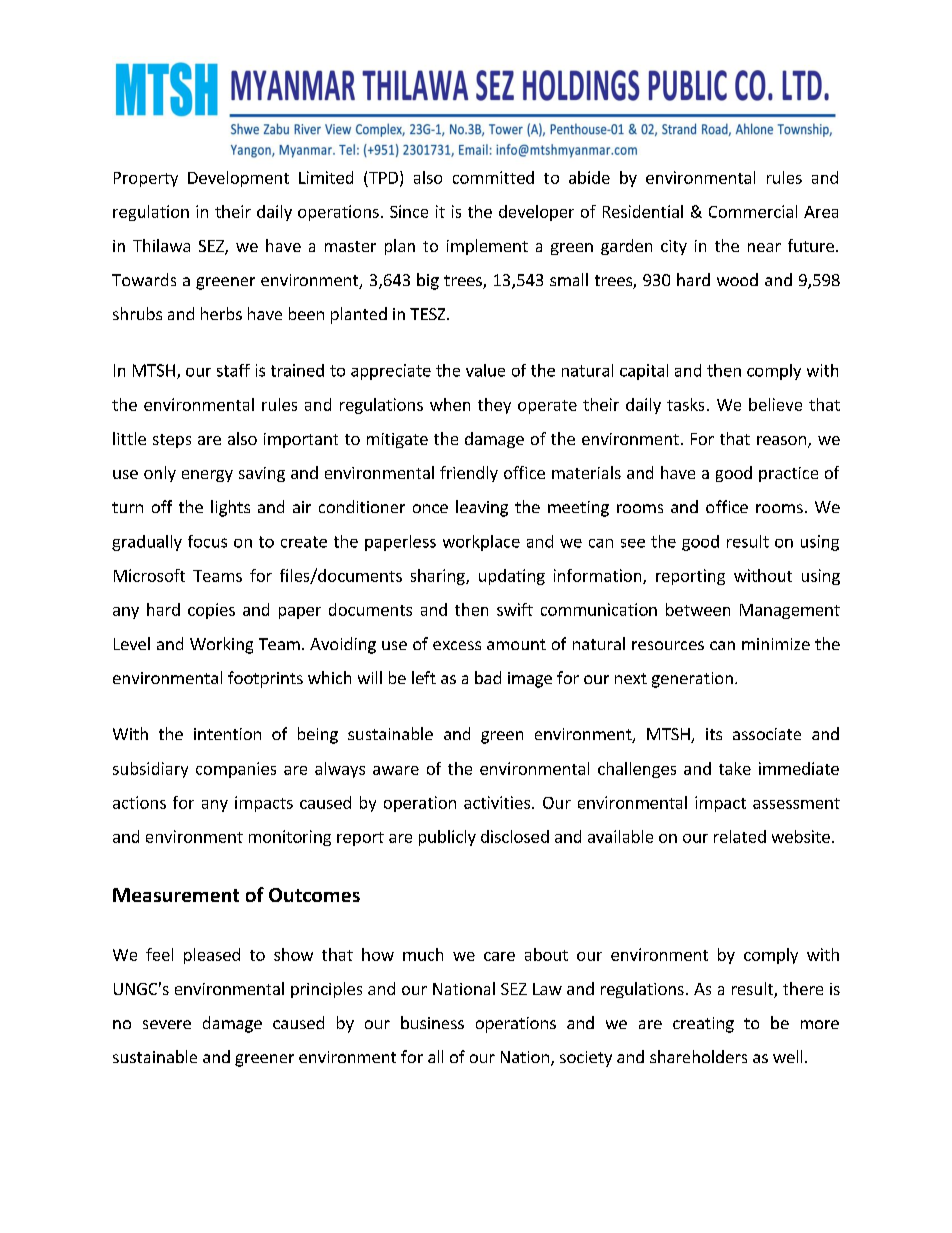  Describe the element at coordinates (493, 177) in the screenshot. I see `committed` at that location.
